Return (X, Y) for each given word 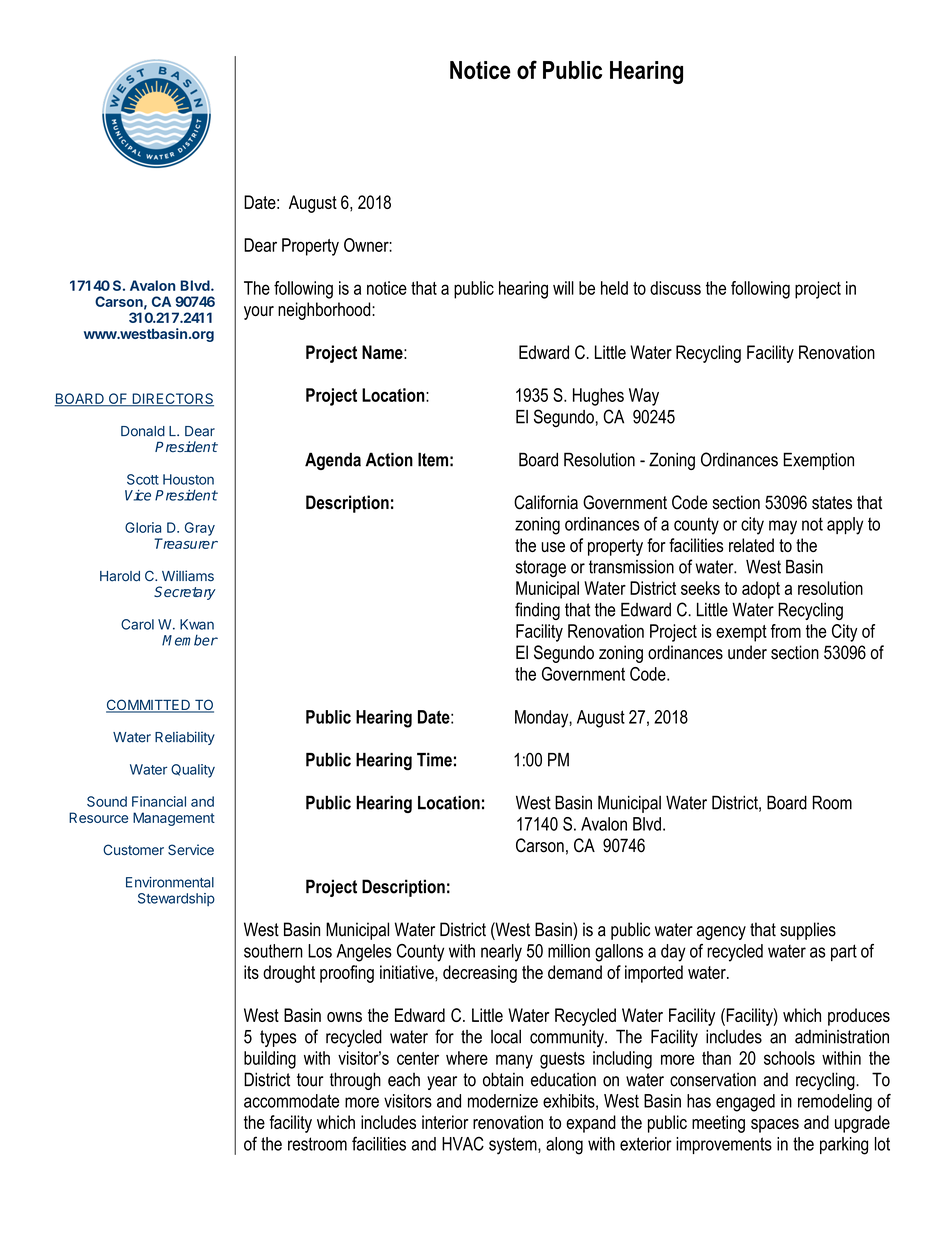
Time (434, 760)
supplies (808, 931)
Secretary (185, 593)
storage (541, 569)
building (270, 1060)
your (259, 313)
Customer (133, 849)
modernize (503, 1101)
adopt (761, 590)
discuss (675, 288)
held (614, 288)
